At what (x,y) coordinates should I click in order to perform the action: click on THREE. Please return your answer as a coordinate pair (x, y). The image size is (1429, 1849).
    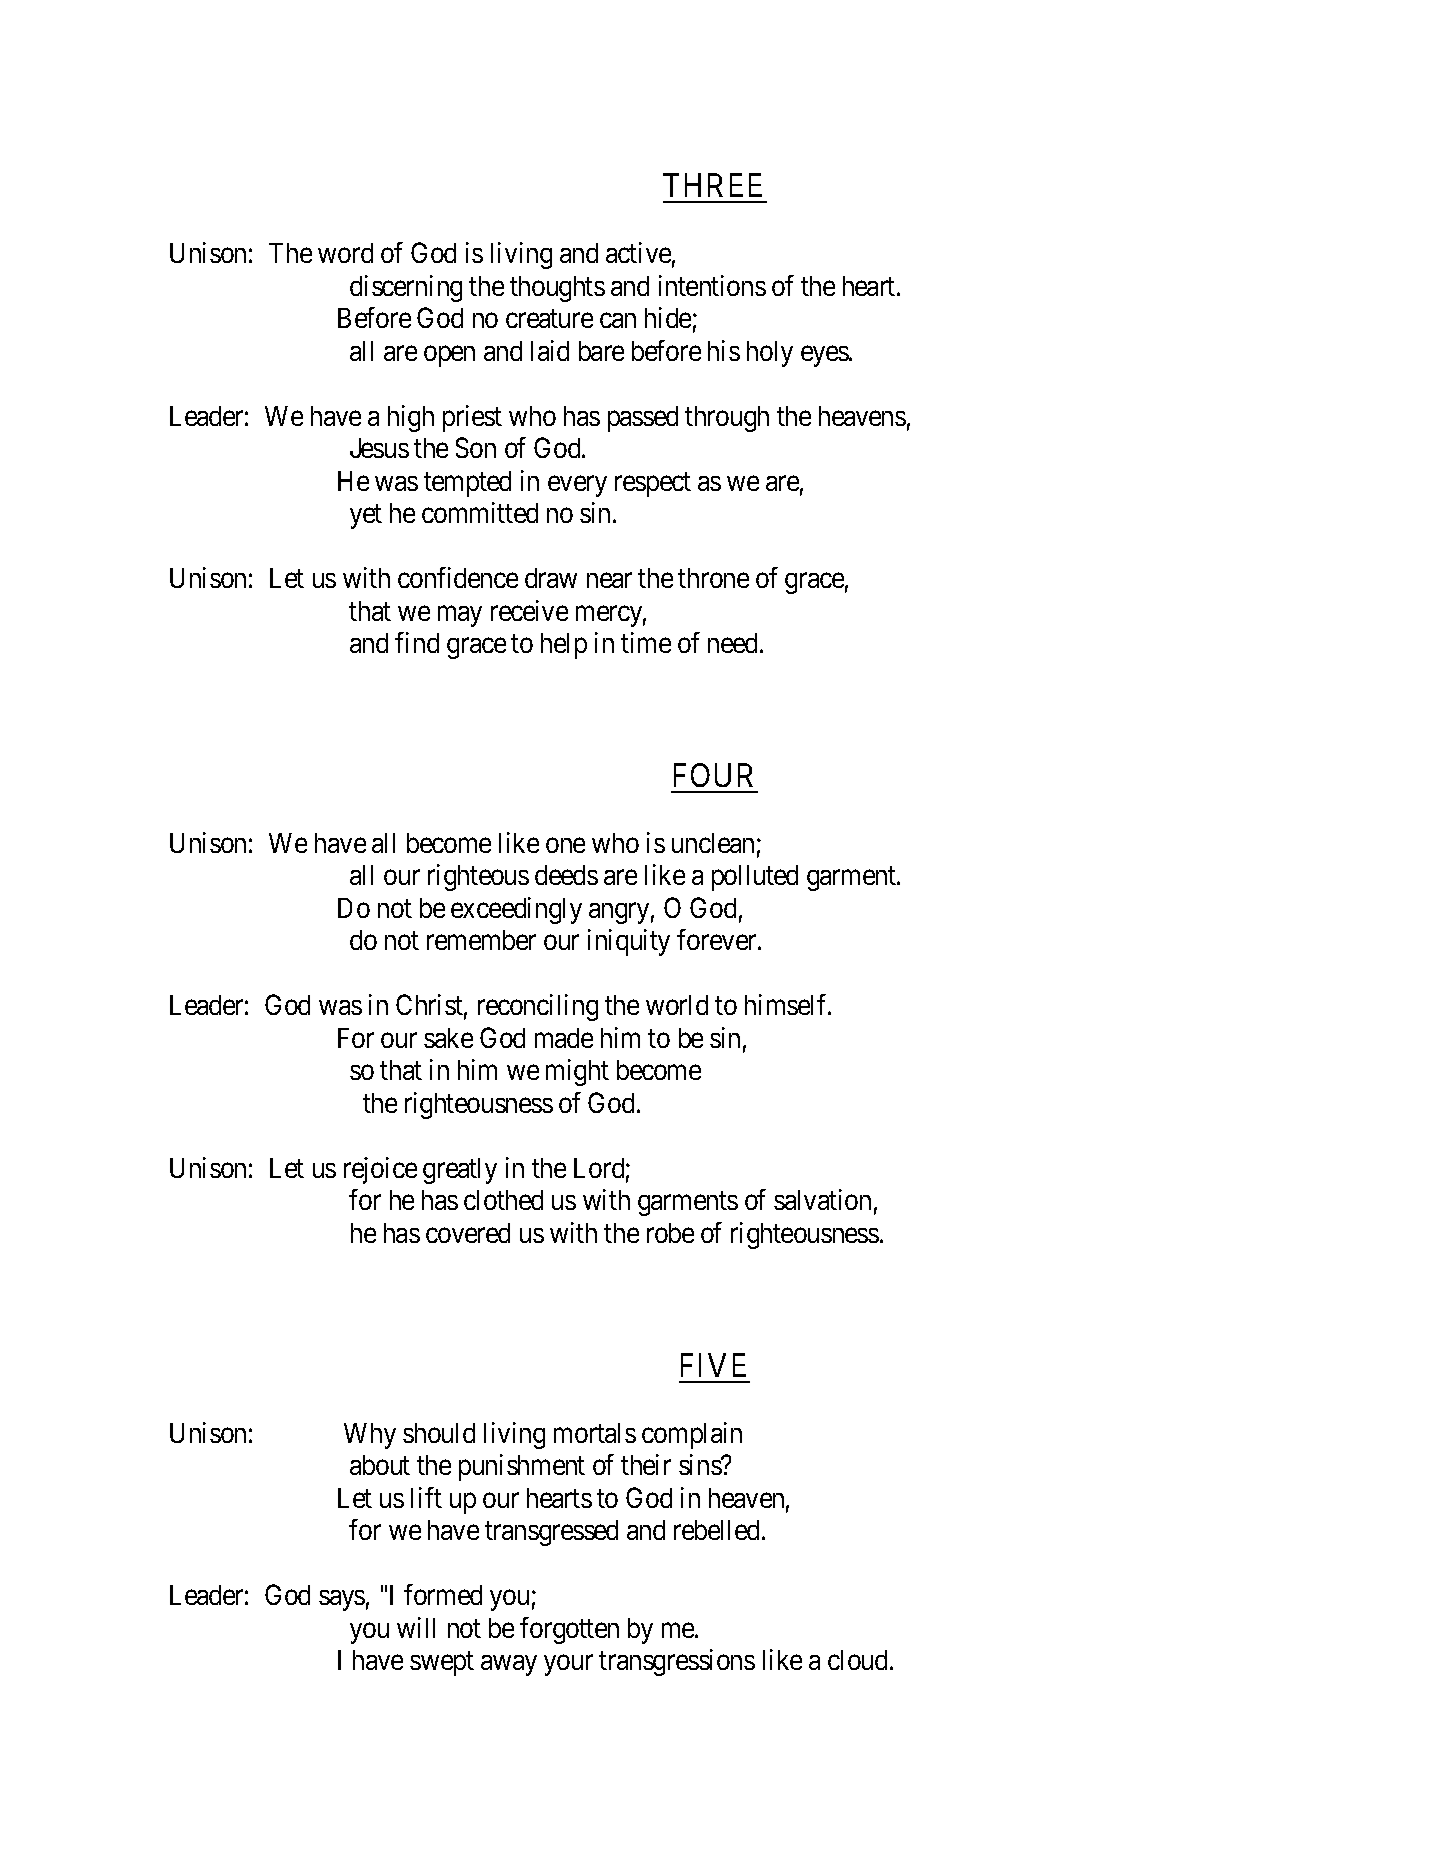
    Looking at the image, I should click on (712, 185).
